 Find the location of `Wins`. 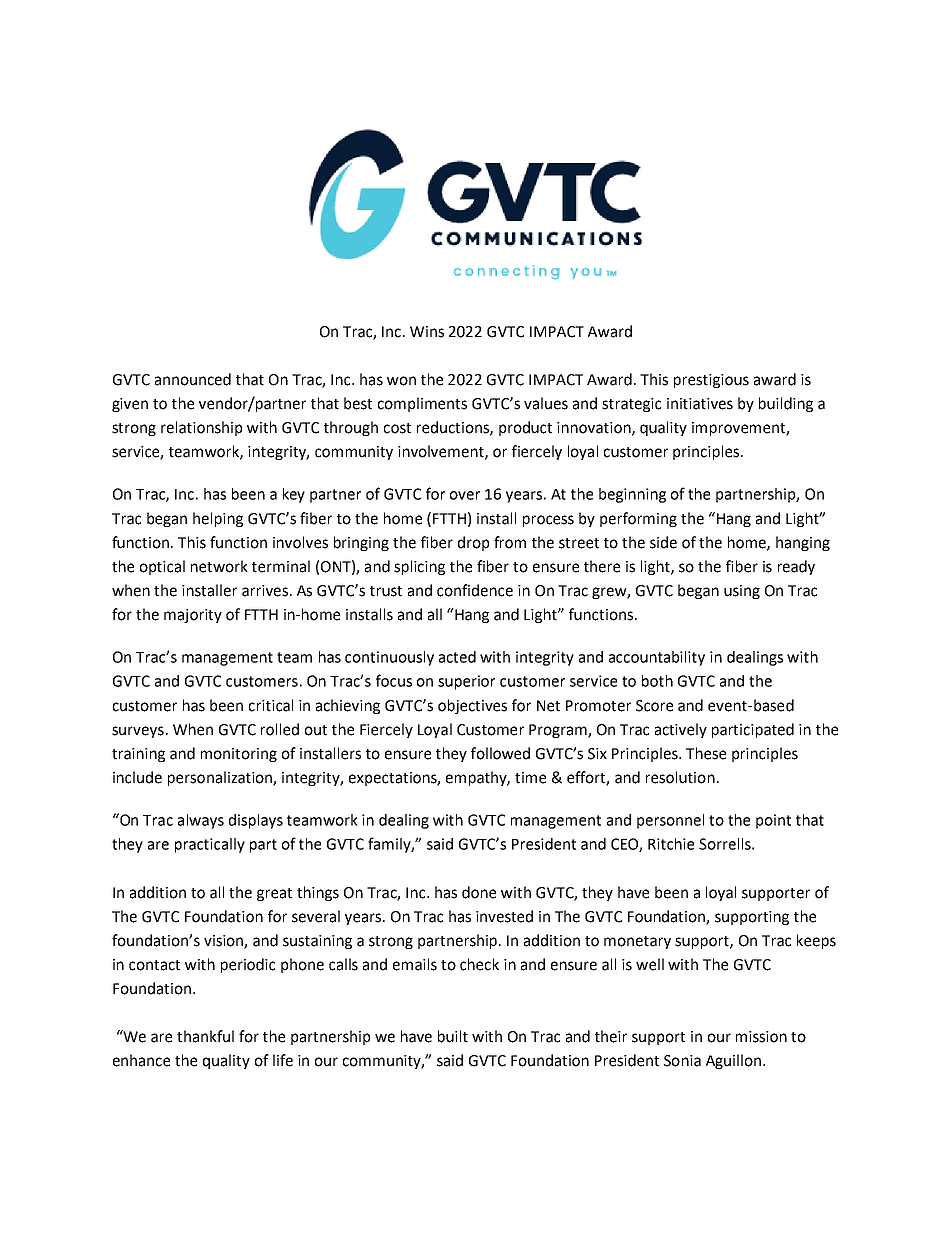

Wins is located at coordinates (427, 332).
